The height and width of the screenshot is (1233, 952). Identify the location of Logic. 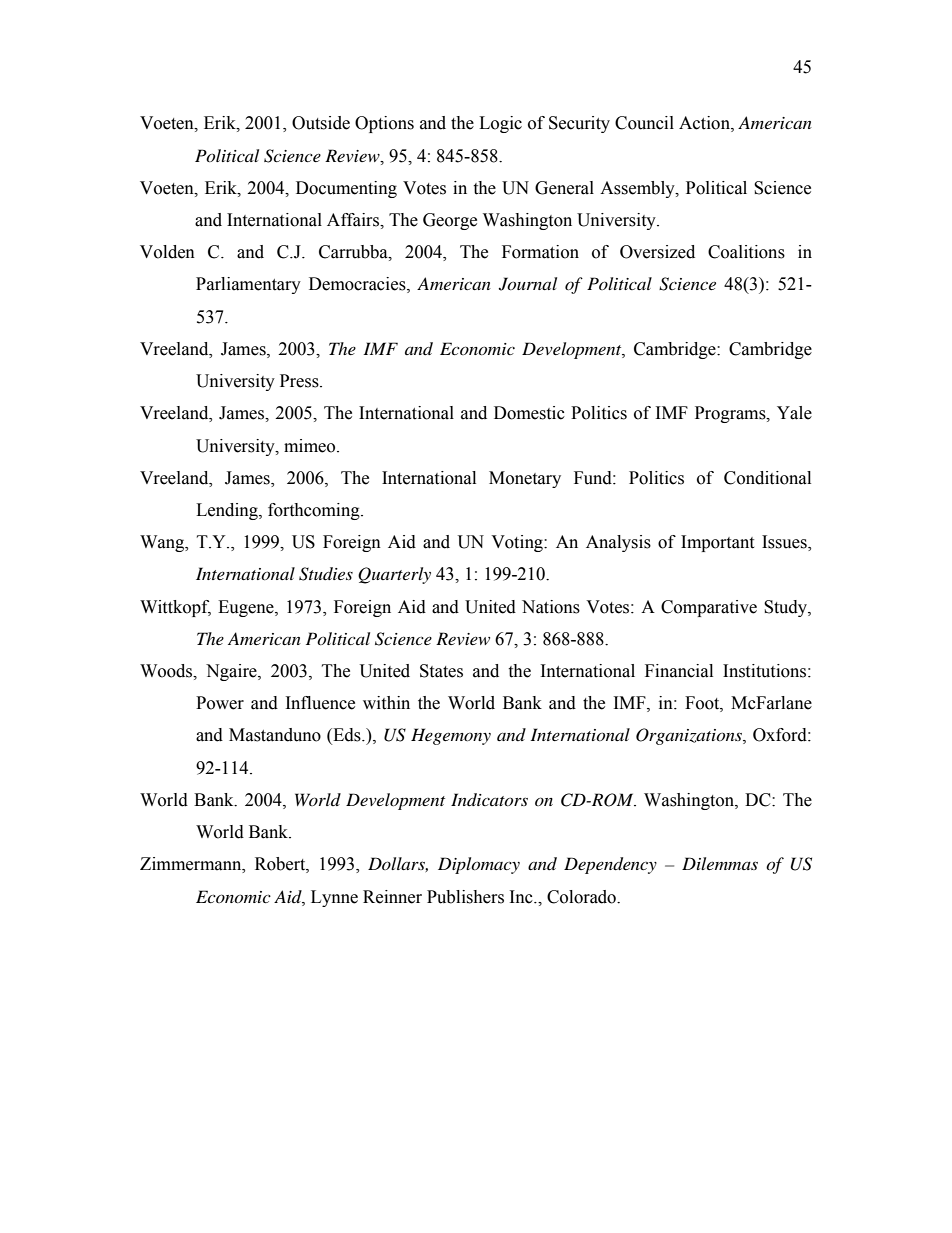
(500, 124).
